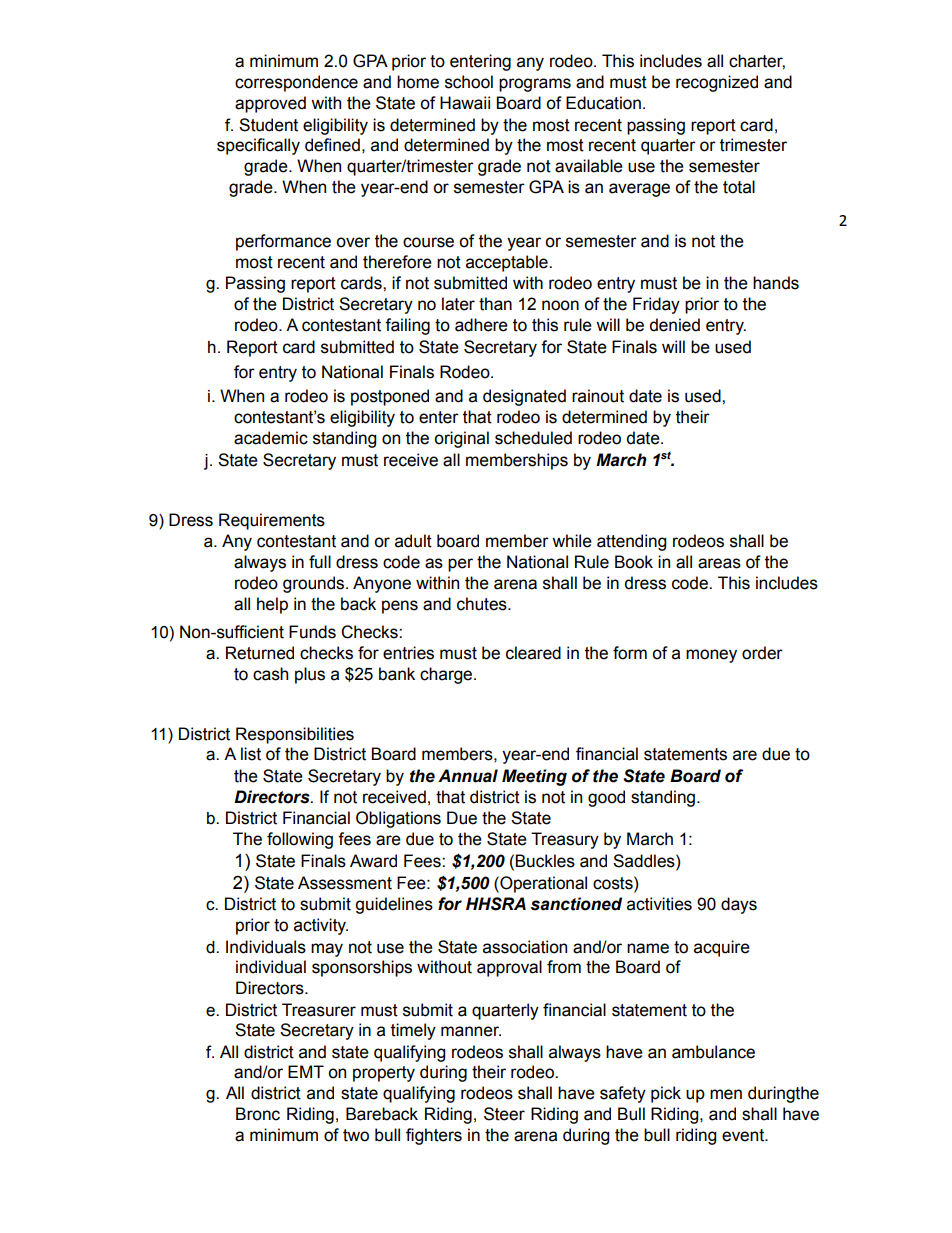 The image size is (952, 1233). I want to click on Responsibilities, so click(295, 735).
